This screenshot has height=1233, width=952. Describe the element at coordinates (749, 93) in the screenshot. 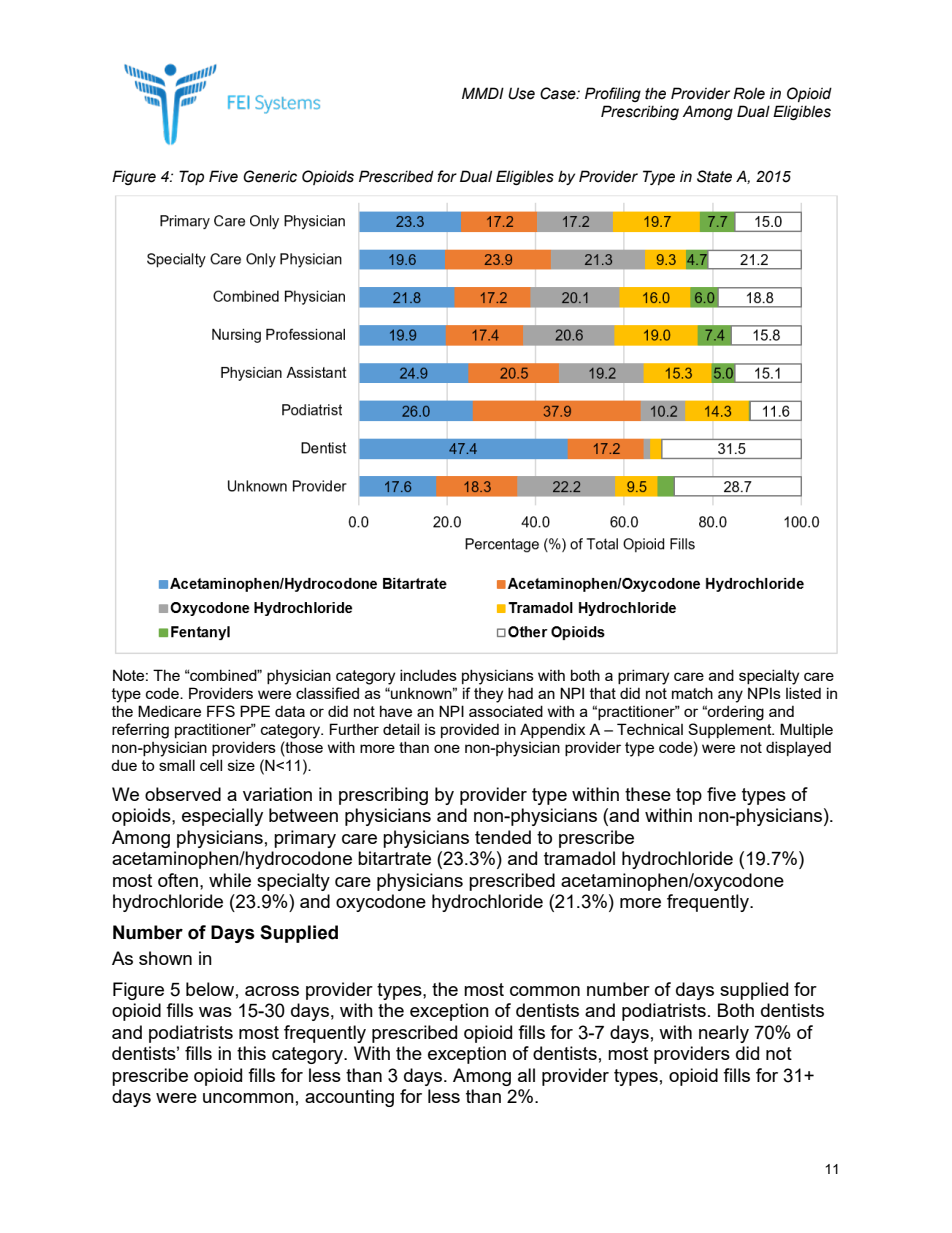

I see `Role` at that location.
